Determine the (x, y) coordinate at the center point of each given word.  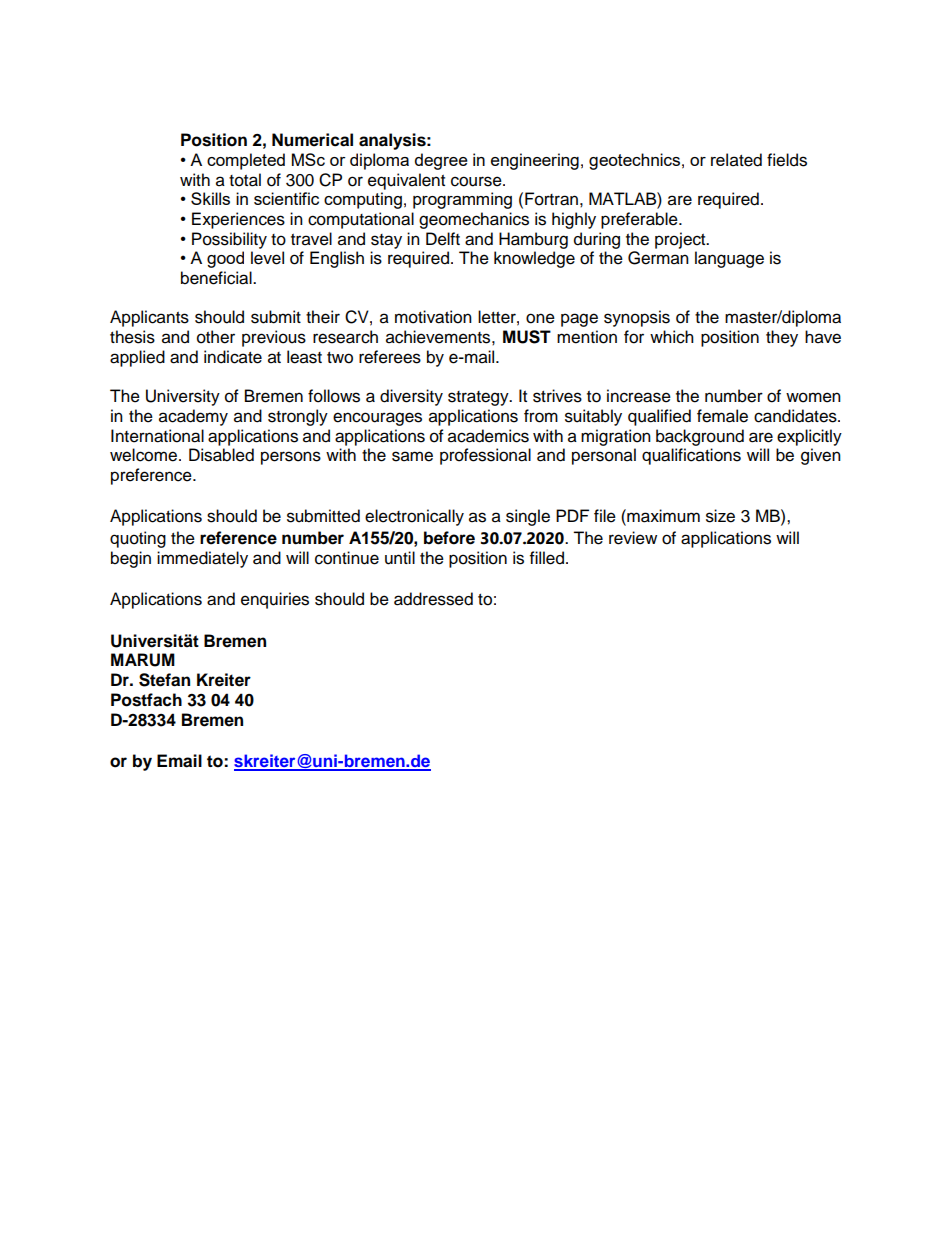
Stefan (164, 680)
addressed (433, 599)
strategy (479, 398)
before (449, 538)
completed (246, 161)
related (736, 160)
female (722, 416)
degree (441, 161)
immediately (202, 559)
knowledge (534, 259)
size (720, 516)
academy (193, 417)
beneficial (217, 278)
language (729, 259)
